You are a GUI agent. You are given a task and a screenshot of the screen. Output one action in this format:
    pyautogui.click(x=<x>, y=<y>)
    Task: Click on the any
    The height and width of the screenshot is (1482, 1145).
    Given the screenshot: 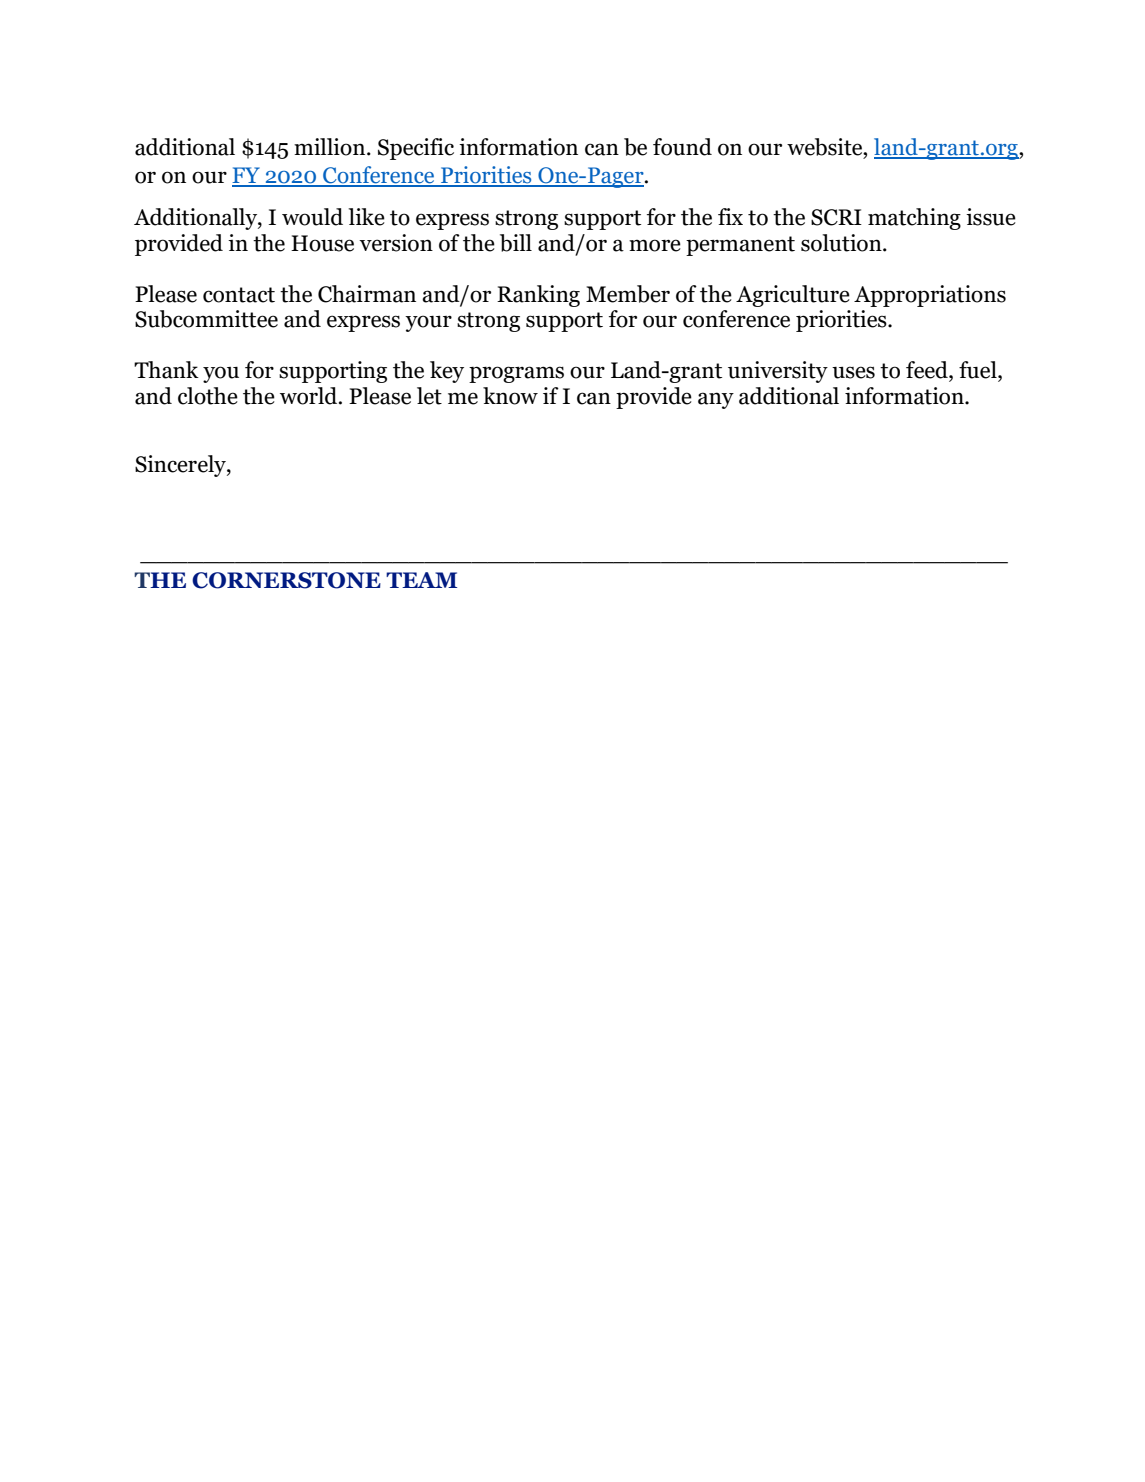 What is the action you would take?
    pyautogui.click(x=716, y=400)
